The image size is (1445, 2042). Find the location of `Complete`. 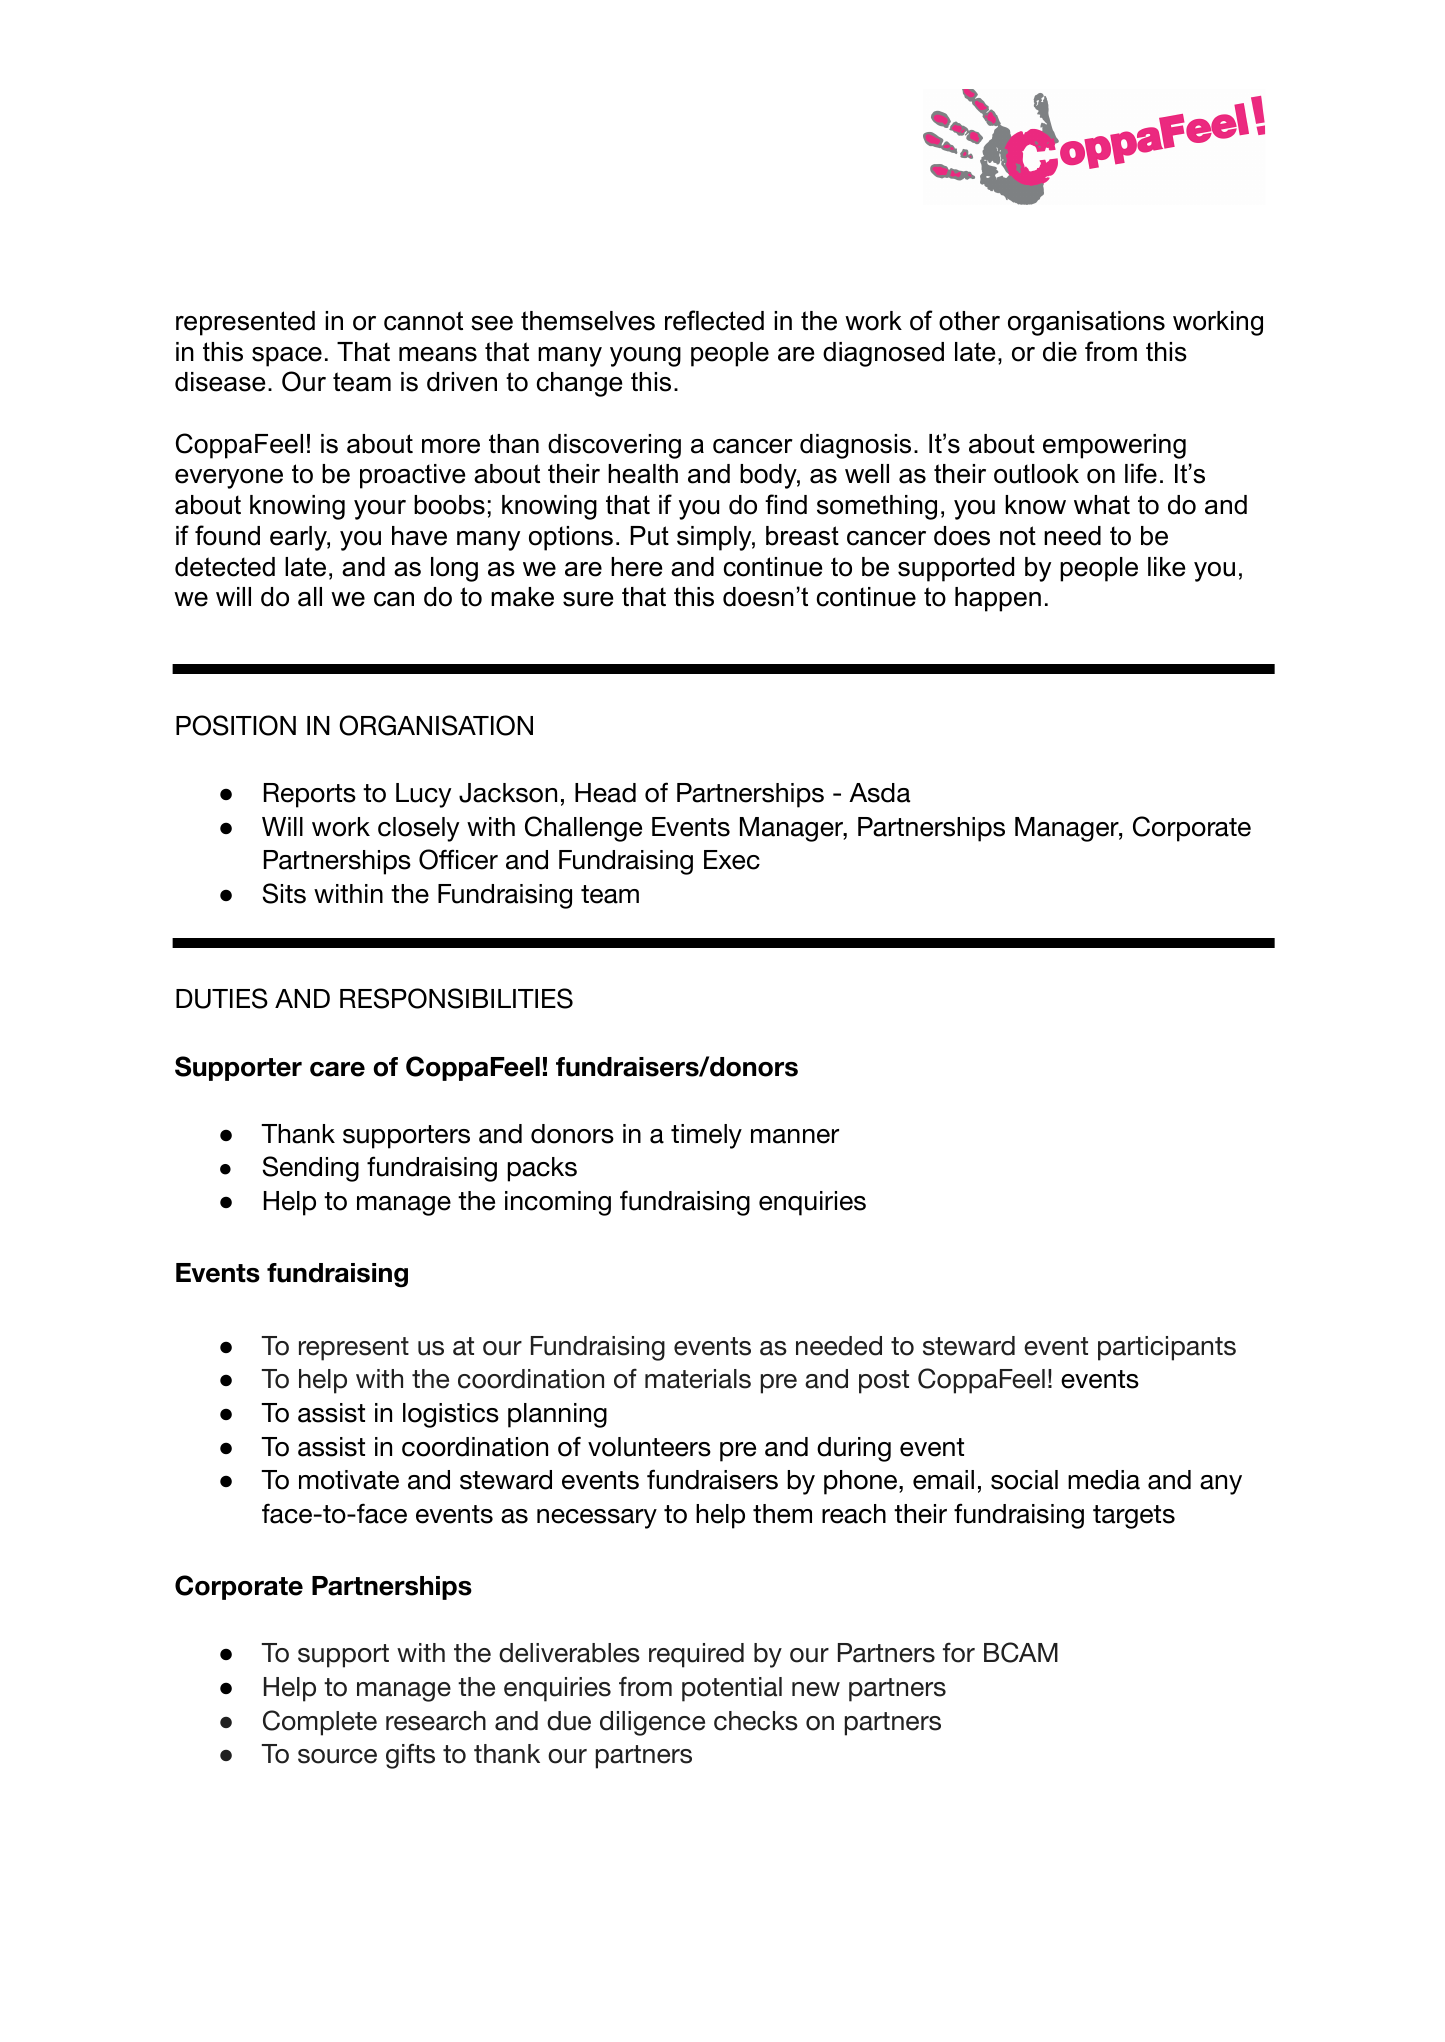

Complete is located at coordinates (320, 1723).
